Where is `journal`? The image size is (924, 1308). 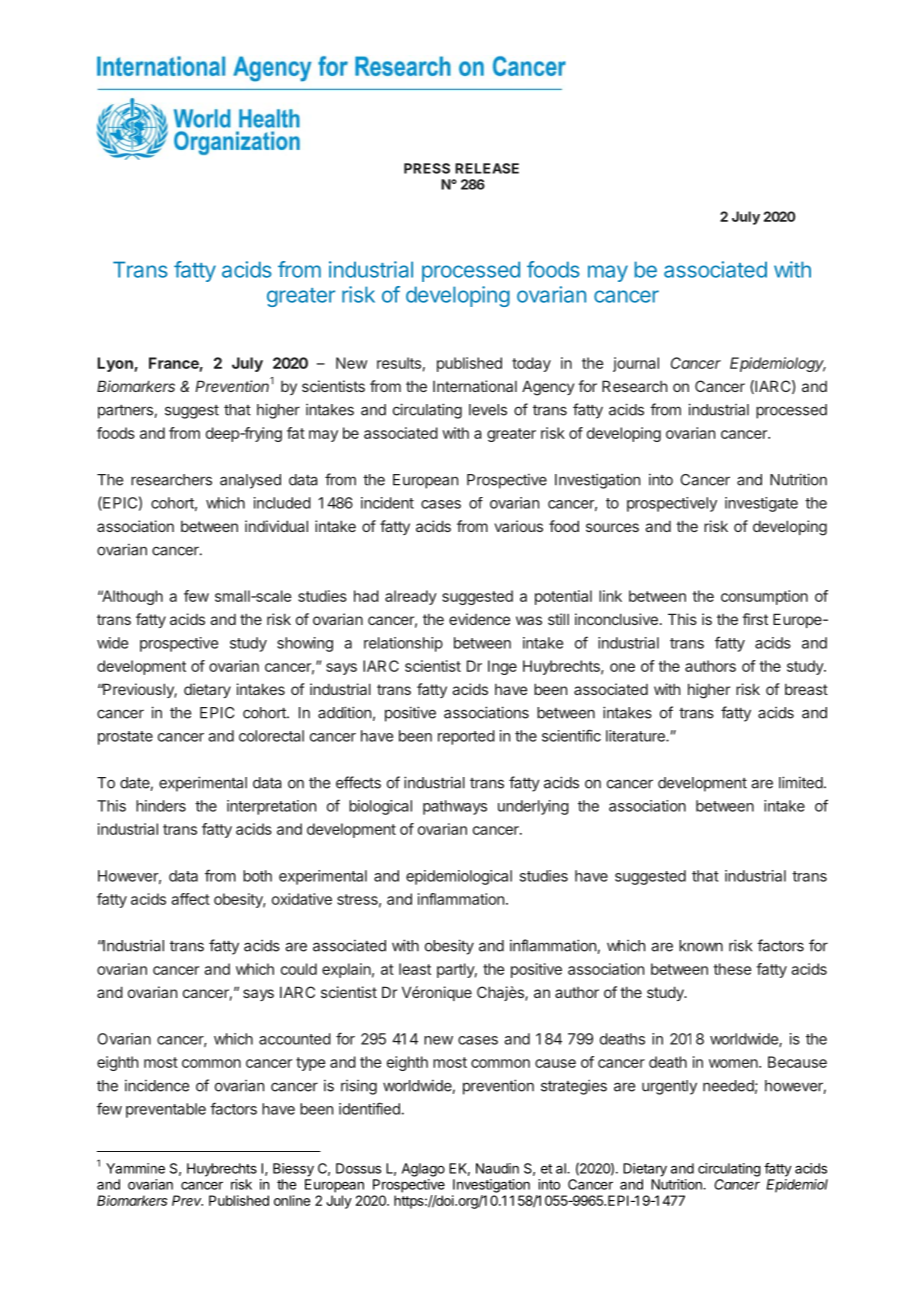 journal is located at coordinates (636, 364).
